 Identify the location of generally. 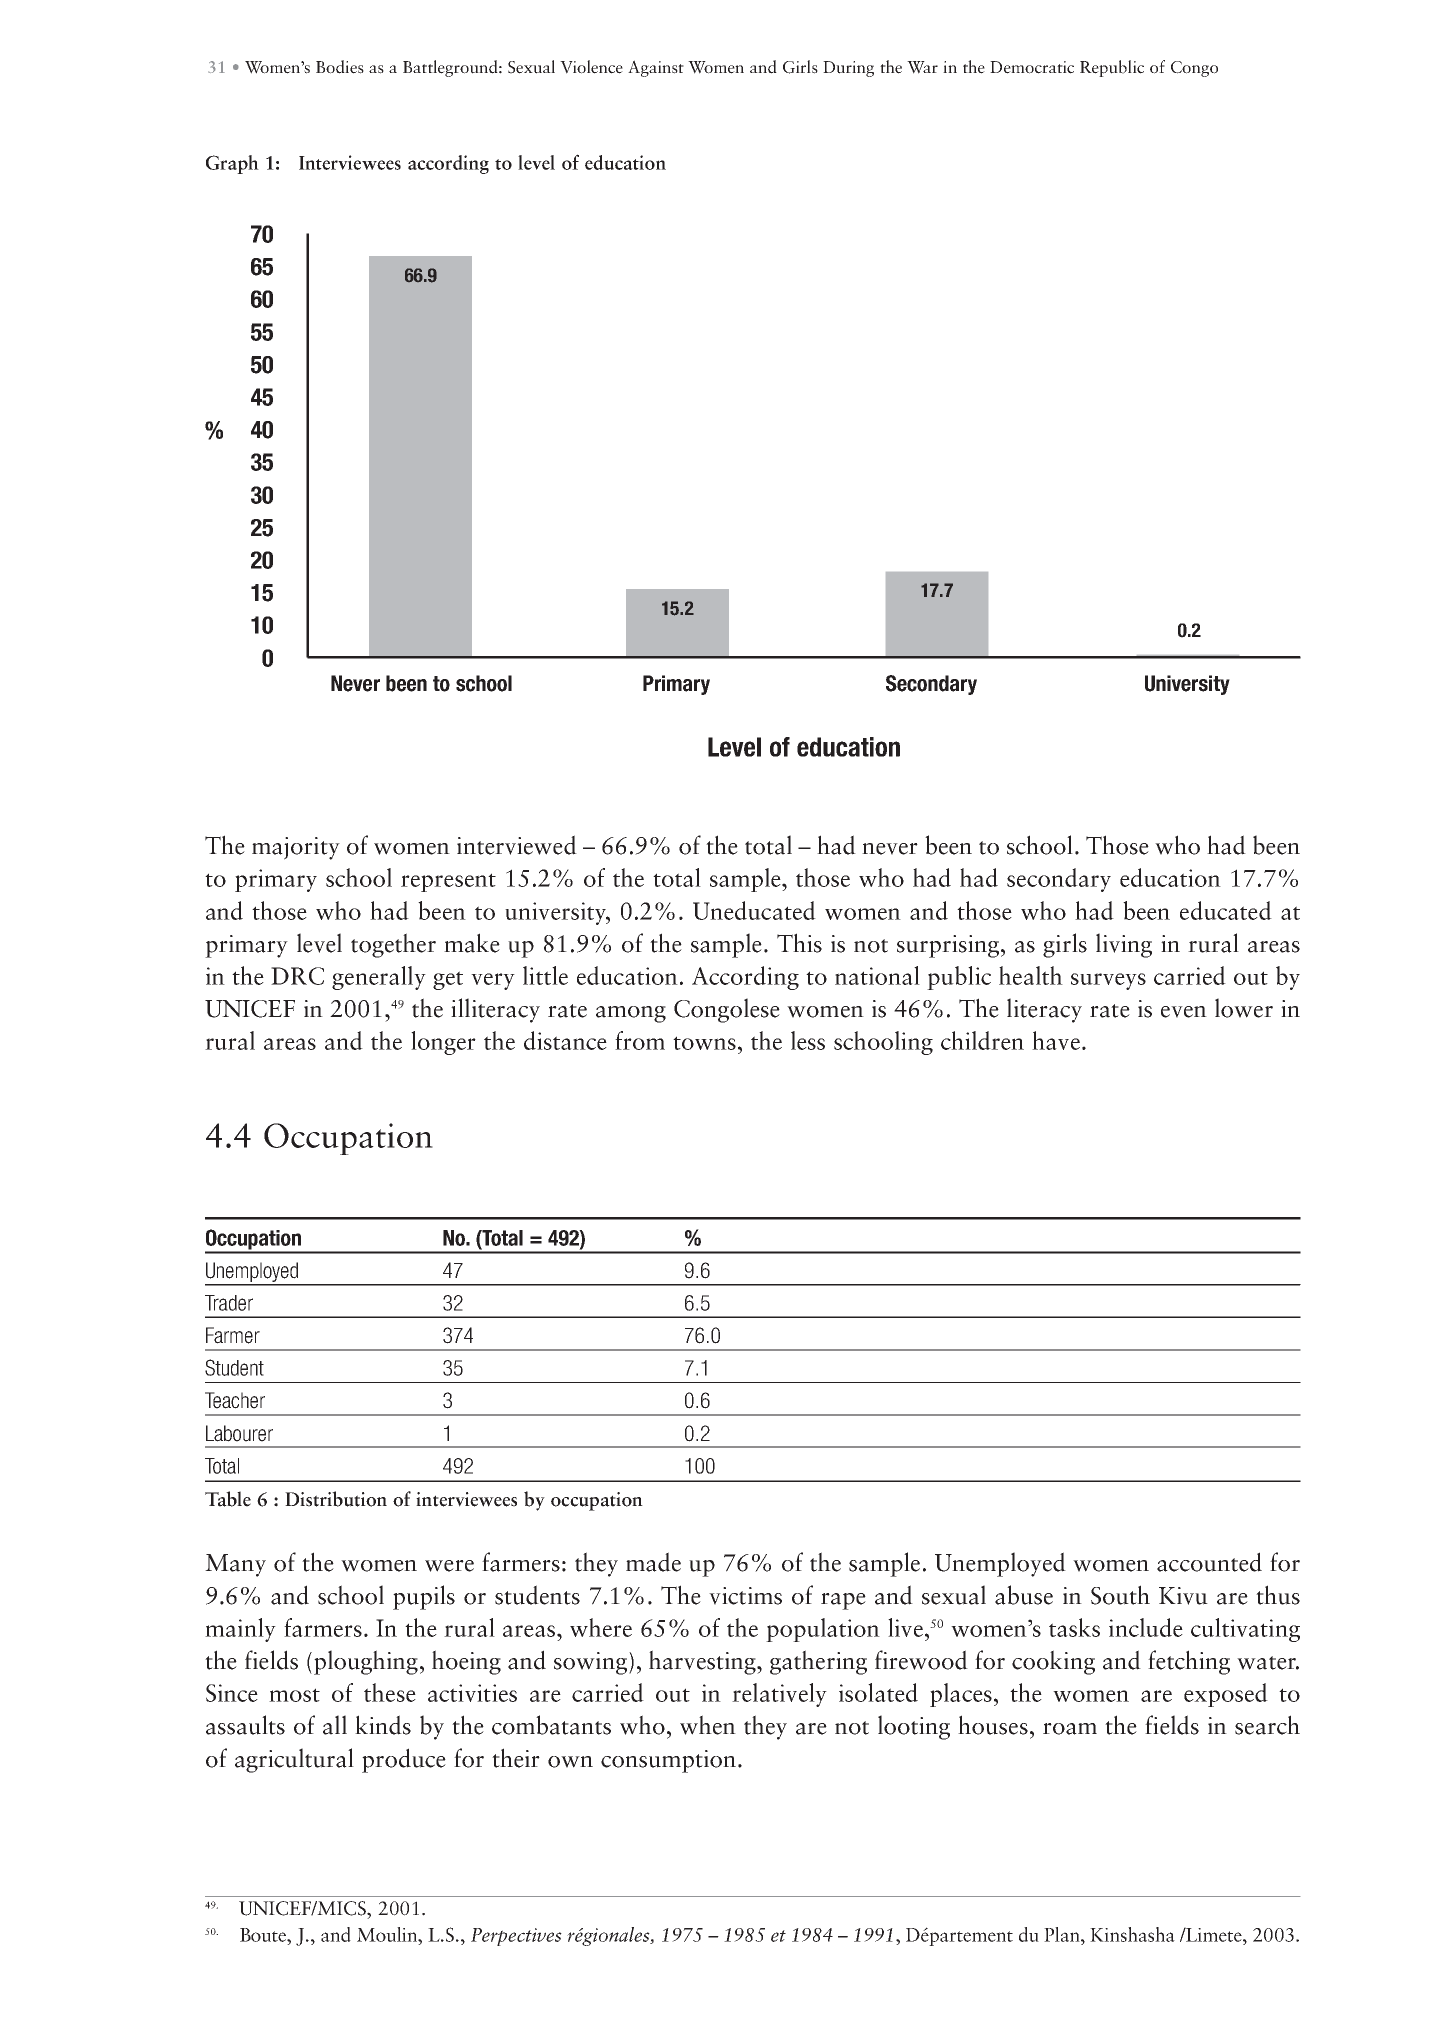
(379, 978).
